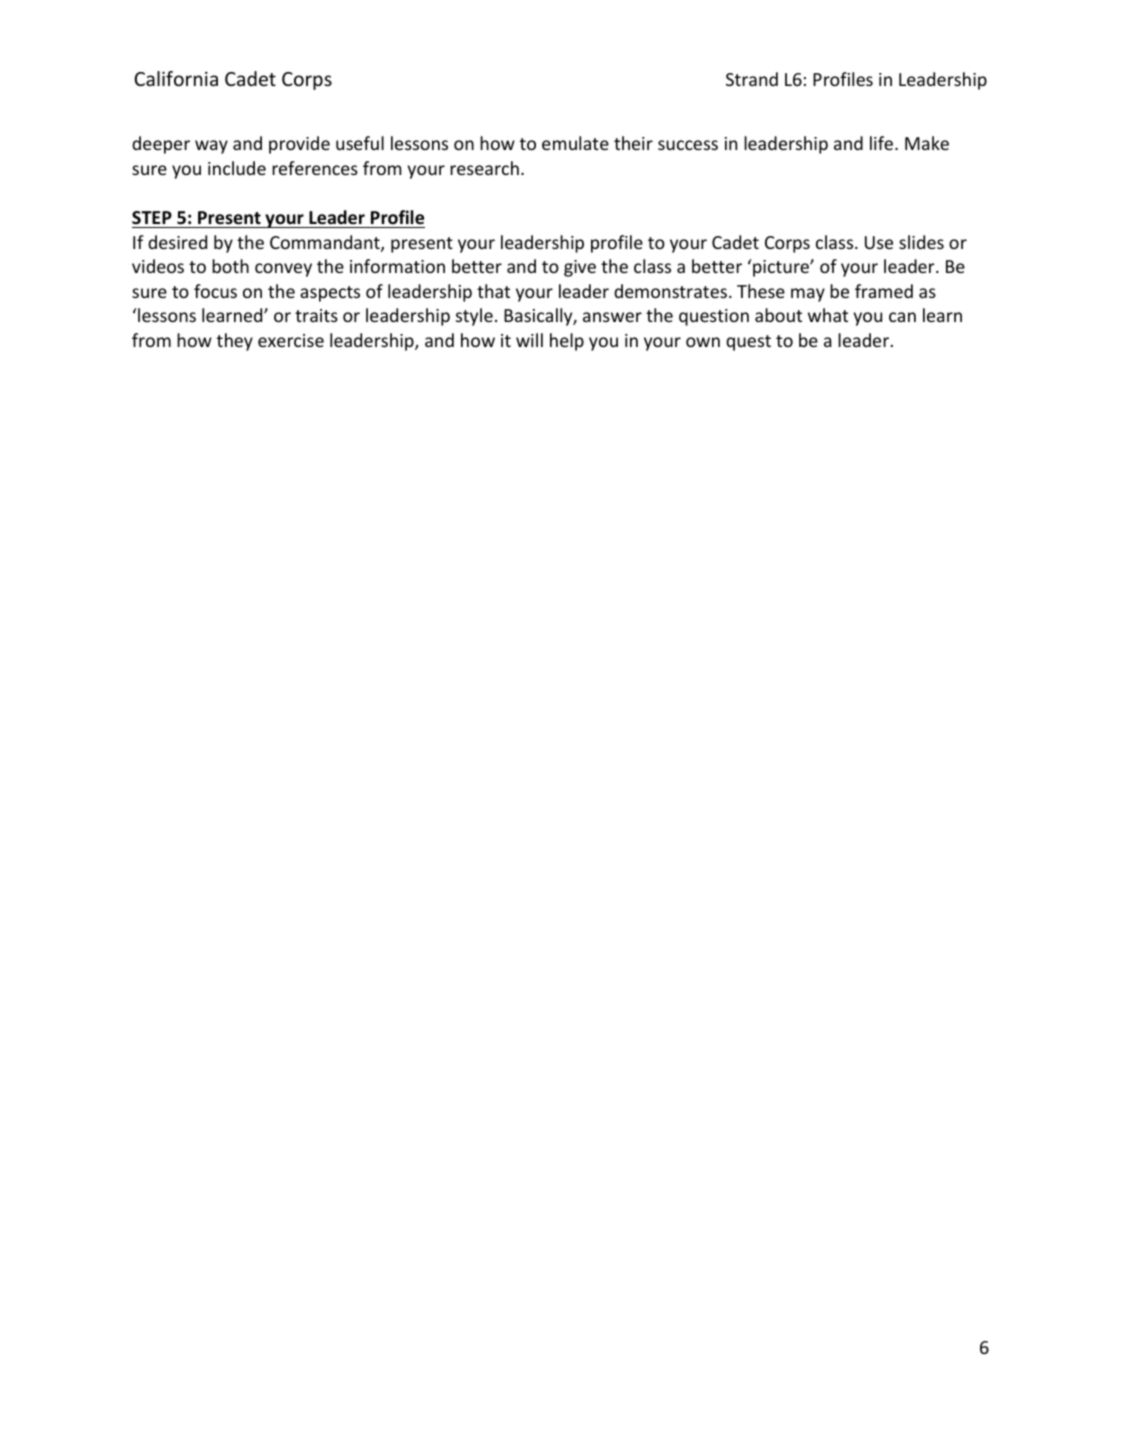 This screenshot has height=1450, width=1121. What do you see at coordinates (921, 242) in the screenshot?
I see `slides` at bounding box center [921, 242].
